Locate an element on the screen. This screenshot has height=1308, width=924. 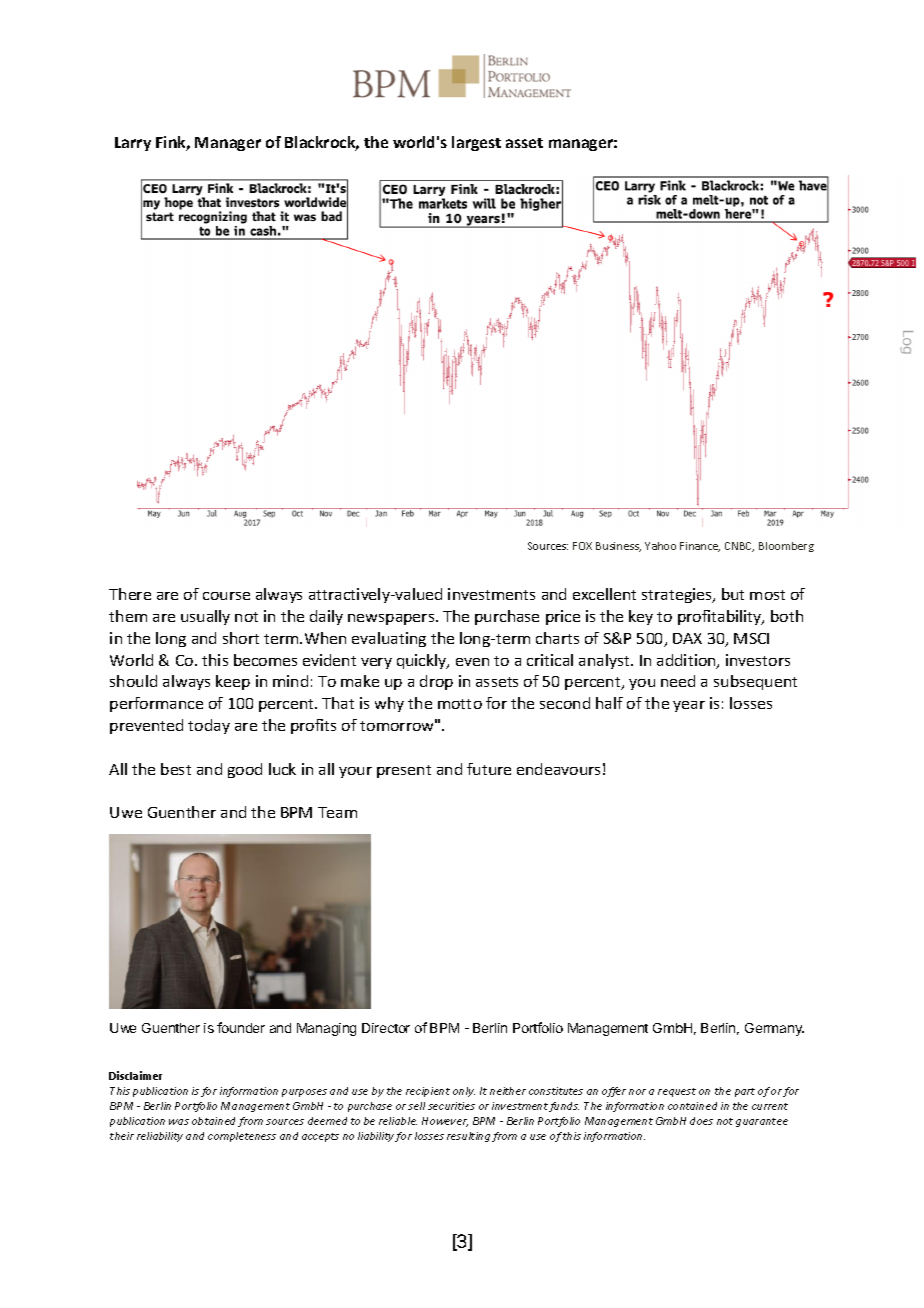
largest is located at coordinates (476, 143).
